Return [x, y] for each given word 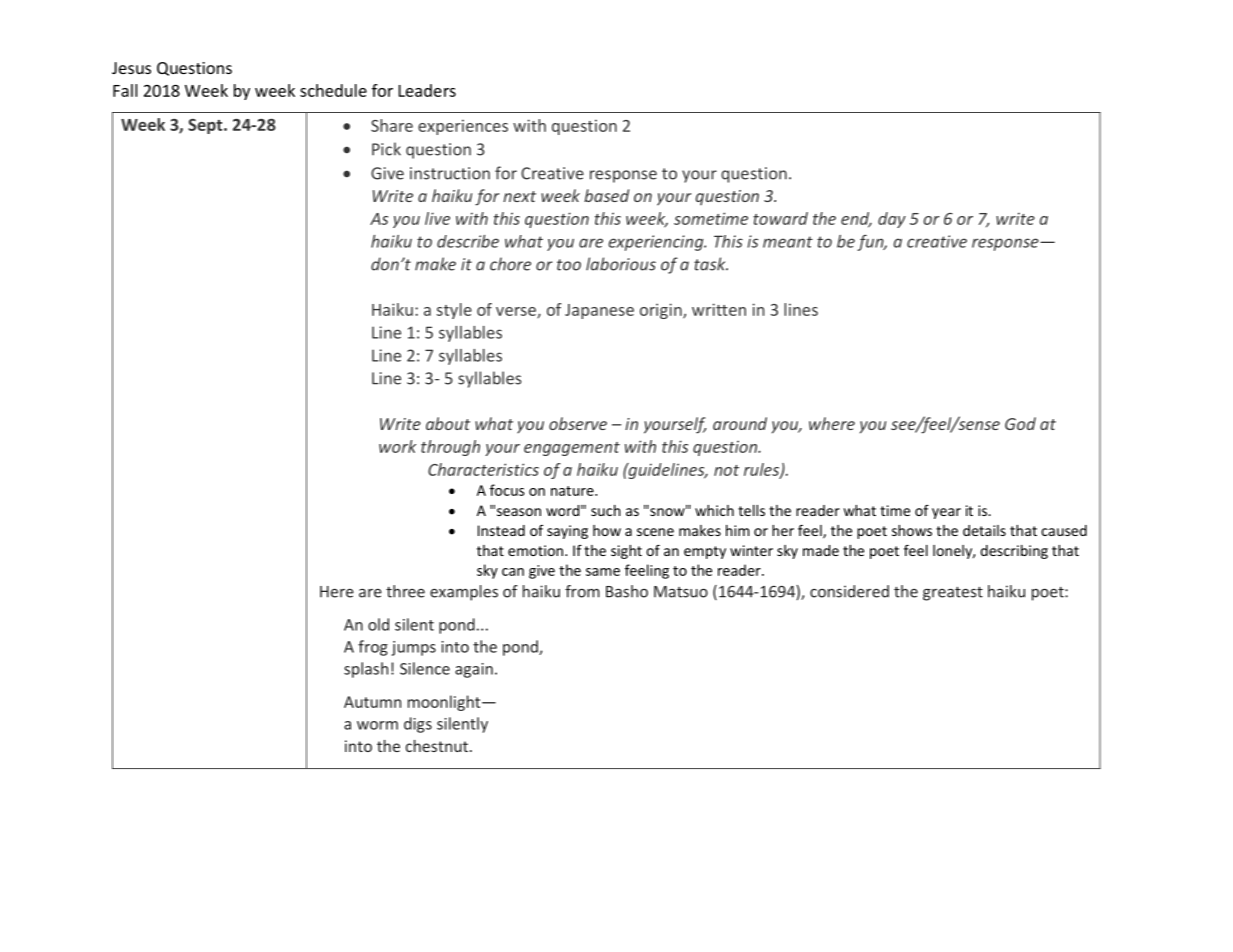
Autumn [372, 702]
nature [573, 491]
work [397, 446]
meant [788, 242]
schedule [333, 90]
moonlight [445, 703]
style [454, 311]
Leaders [427, 90]
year [946, 513]
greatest [953, 594]
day [892, 220]
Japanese [599, 311]
